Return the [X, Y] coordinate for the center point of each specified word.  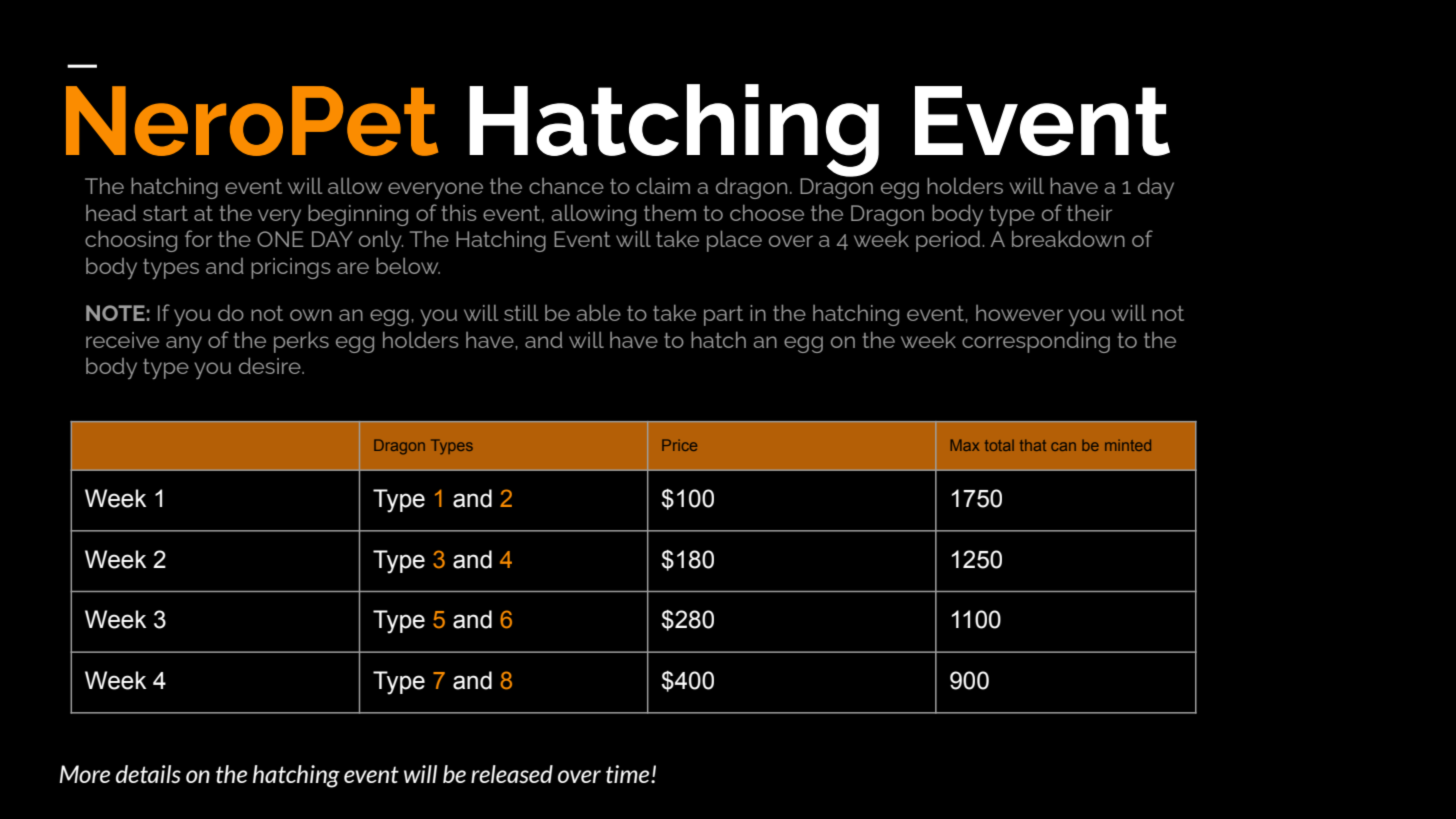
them [670, 212]
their [1089, 212]
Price [679, 445]
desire [271, 365]
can [1063, 446]
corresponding [1036, 342]
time [629, 774]
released [512, 774]
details [148, 774]
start [165, 213]
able [598, 312]
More [84, 774]
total [999, 445]
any [184, 344]
